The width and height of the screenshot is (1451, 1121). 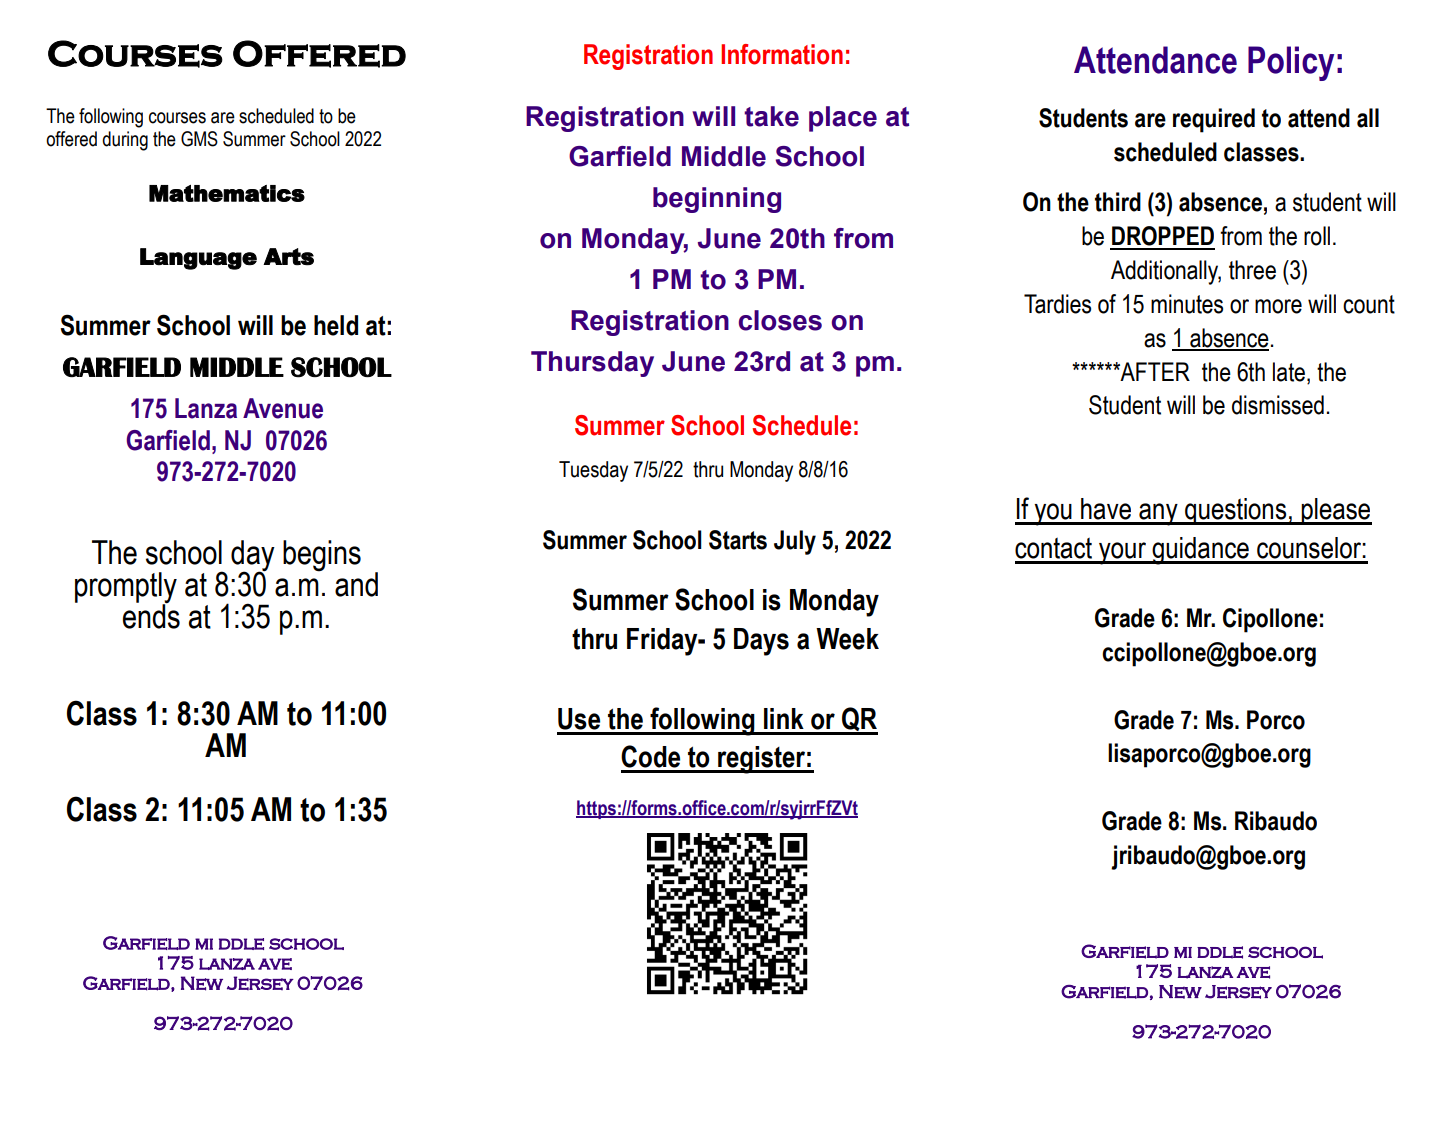 What do you see at coordinates (795, 542) in the screenshot?
I see `July` at bounding box center [795, 542].
